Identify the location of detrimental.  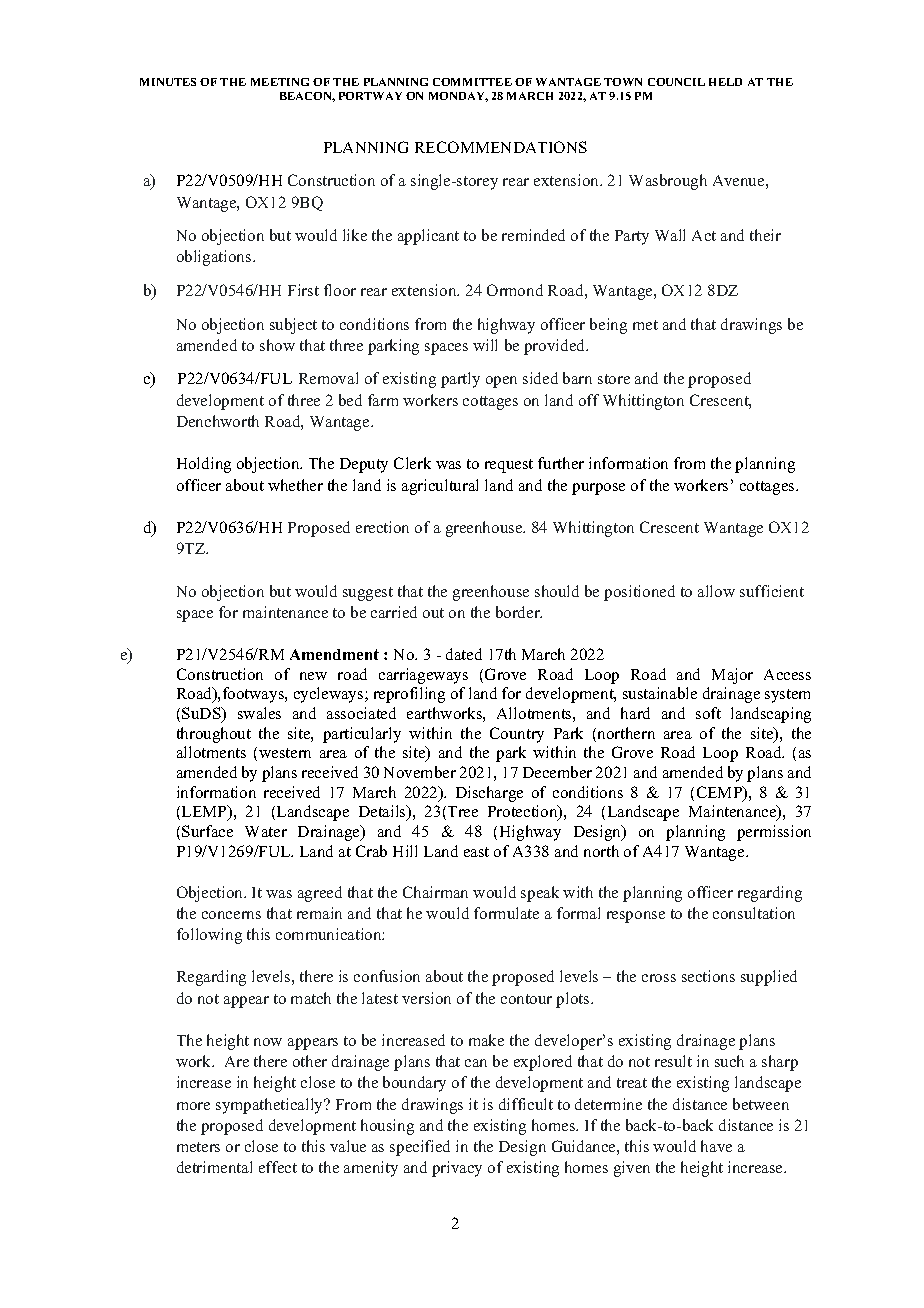
(214, 1167).
